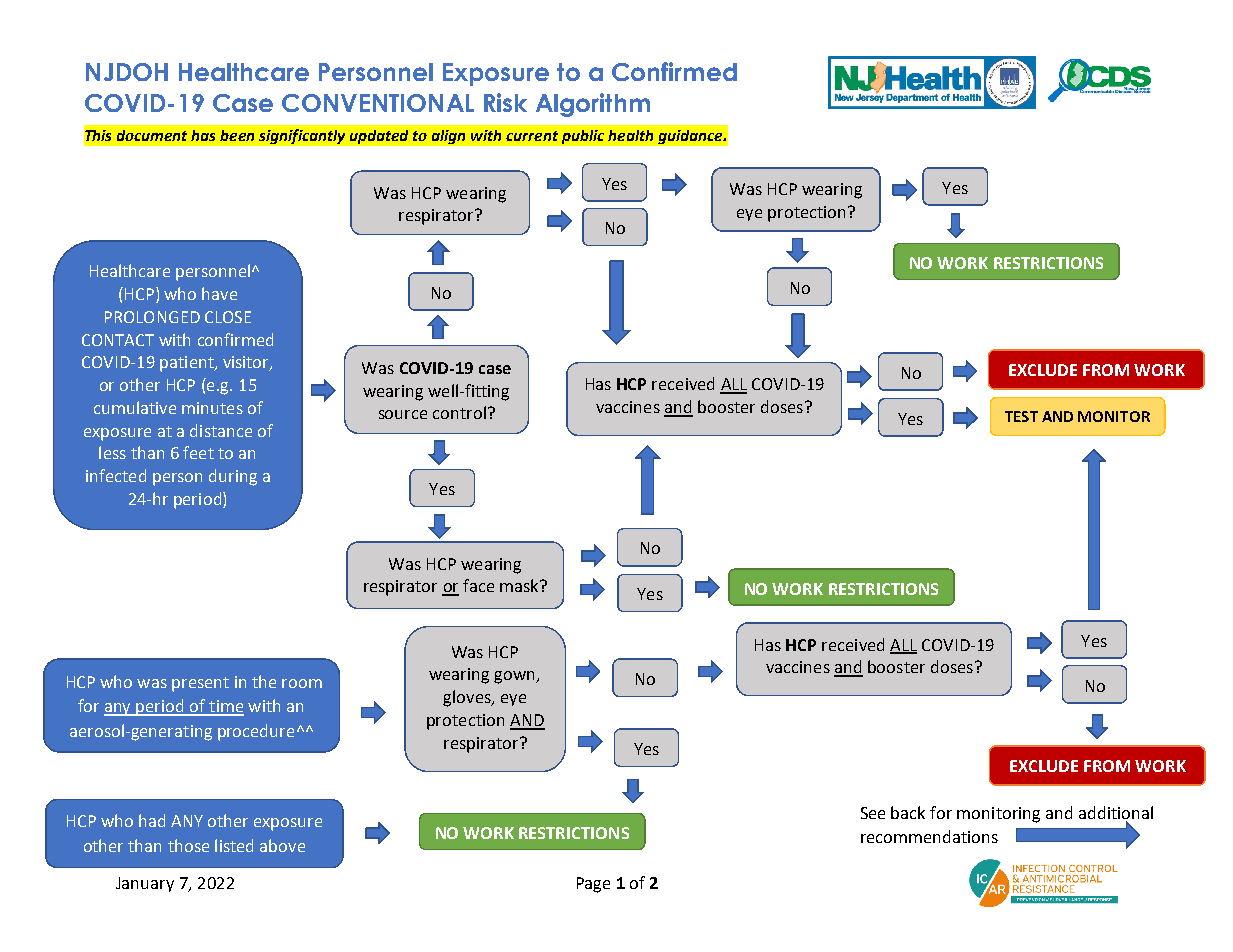  Describe the element at coordinates (593, 105) in the screenshot. I see `Algorithm` at that location.
